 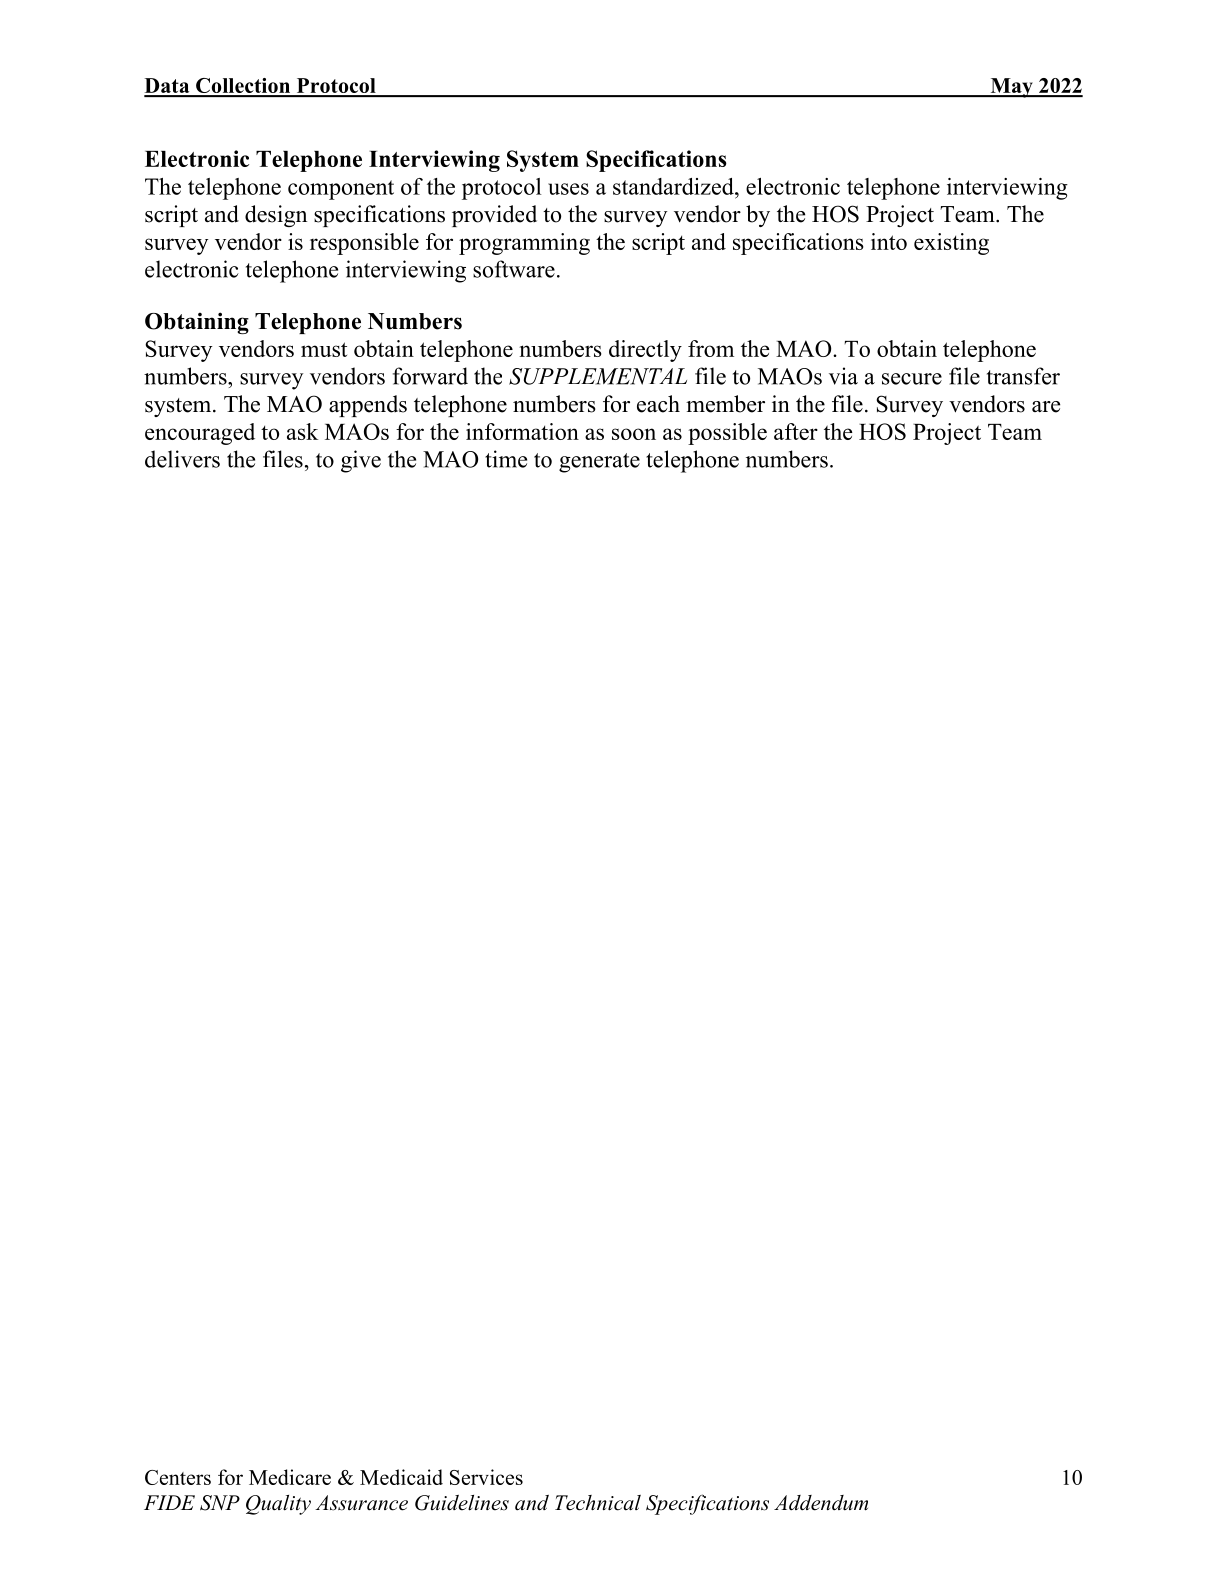 What do you see at coordinates (361, 461) in the image?
I see `give` at bounding box center [361, 461].
